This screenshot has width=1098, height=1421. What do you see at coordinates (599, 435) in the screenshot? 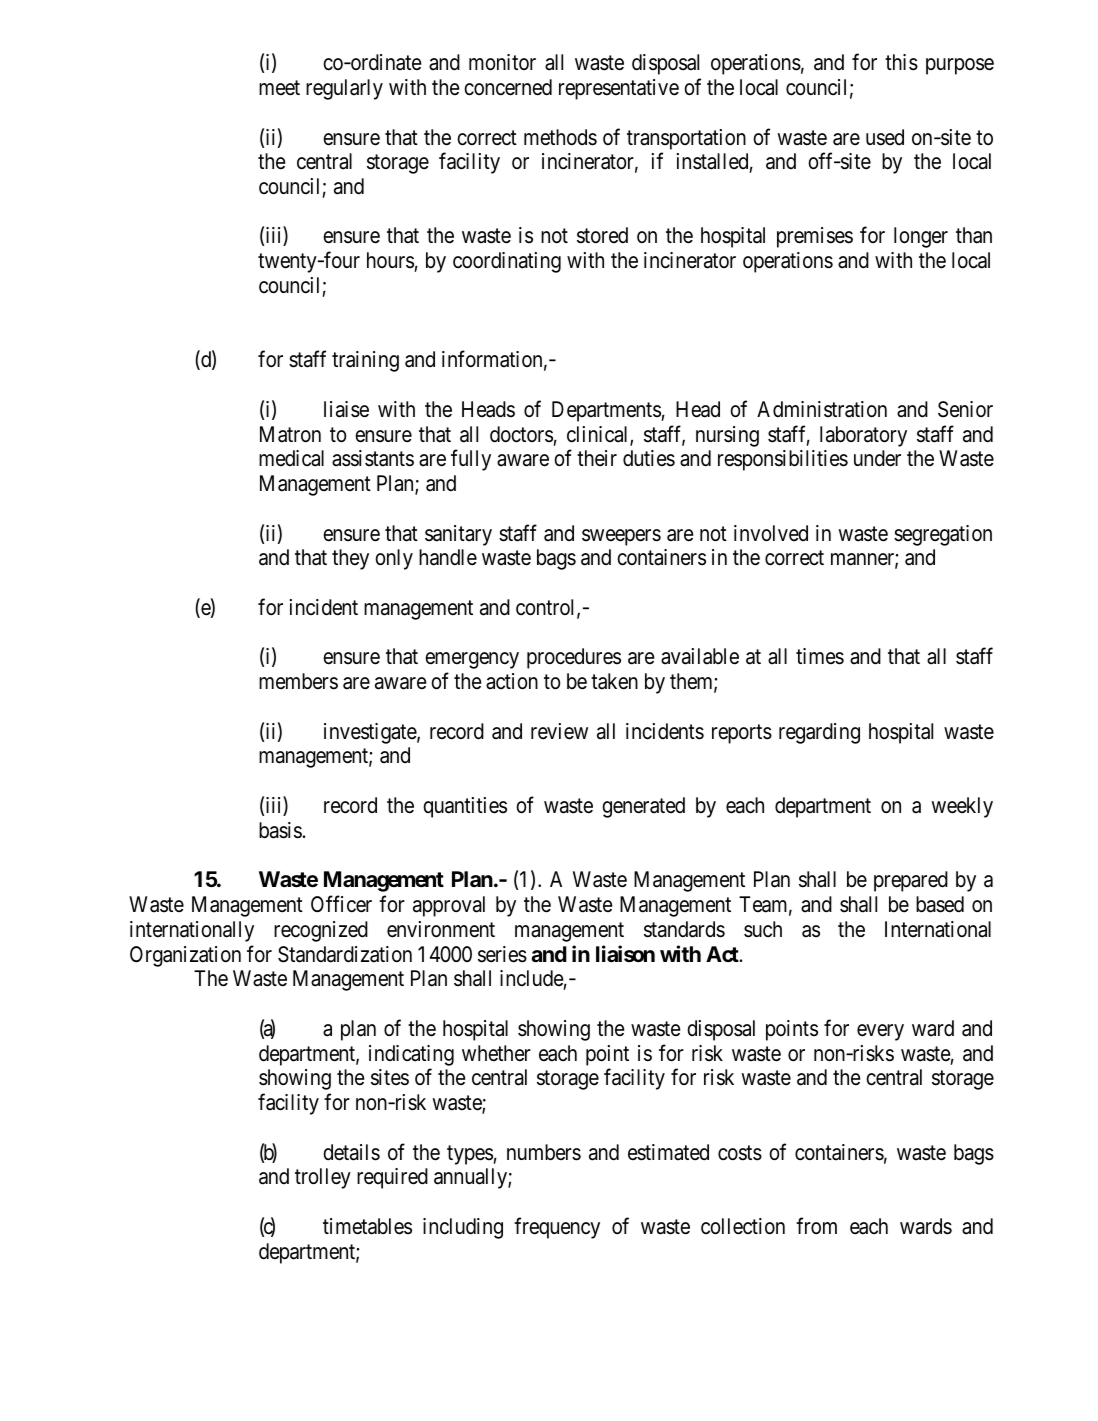
I see `clinical` at bounding box center [599, 435].
